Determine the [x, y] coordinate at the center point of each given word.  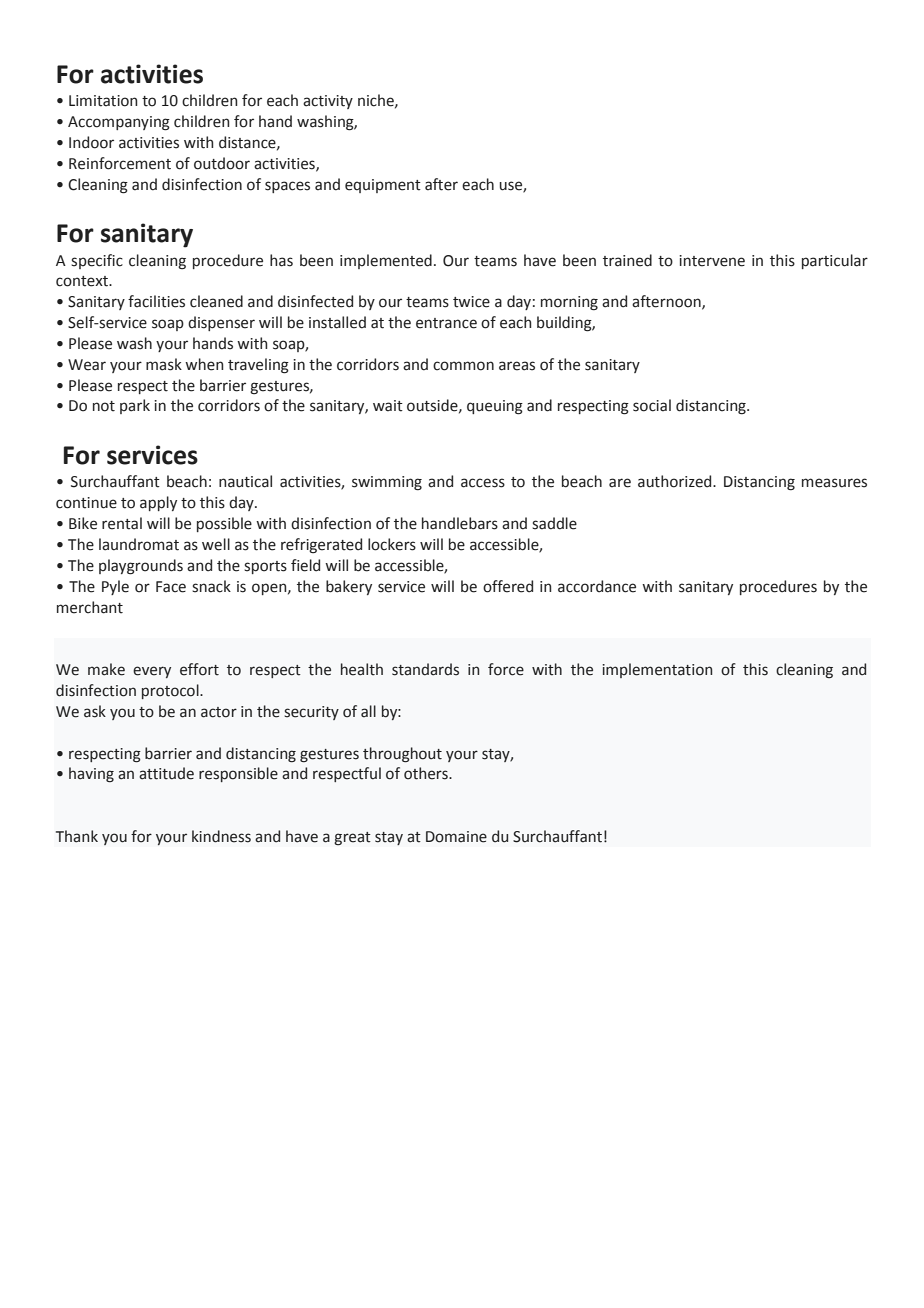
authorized [676, 481]
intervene [712, 261]
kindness [221, 836]
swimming [387, 483]
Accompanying [119, 123]
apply [158, 503]
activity [328, 102]
